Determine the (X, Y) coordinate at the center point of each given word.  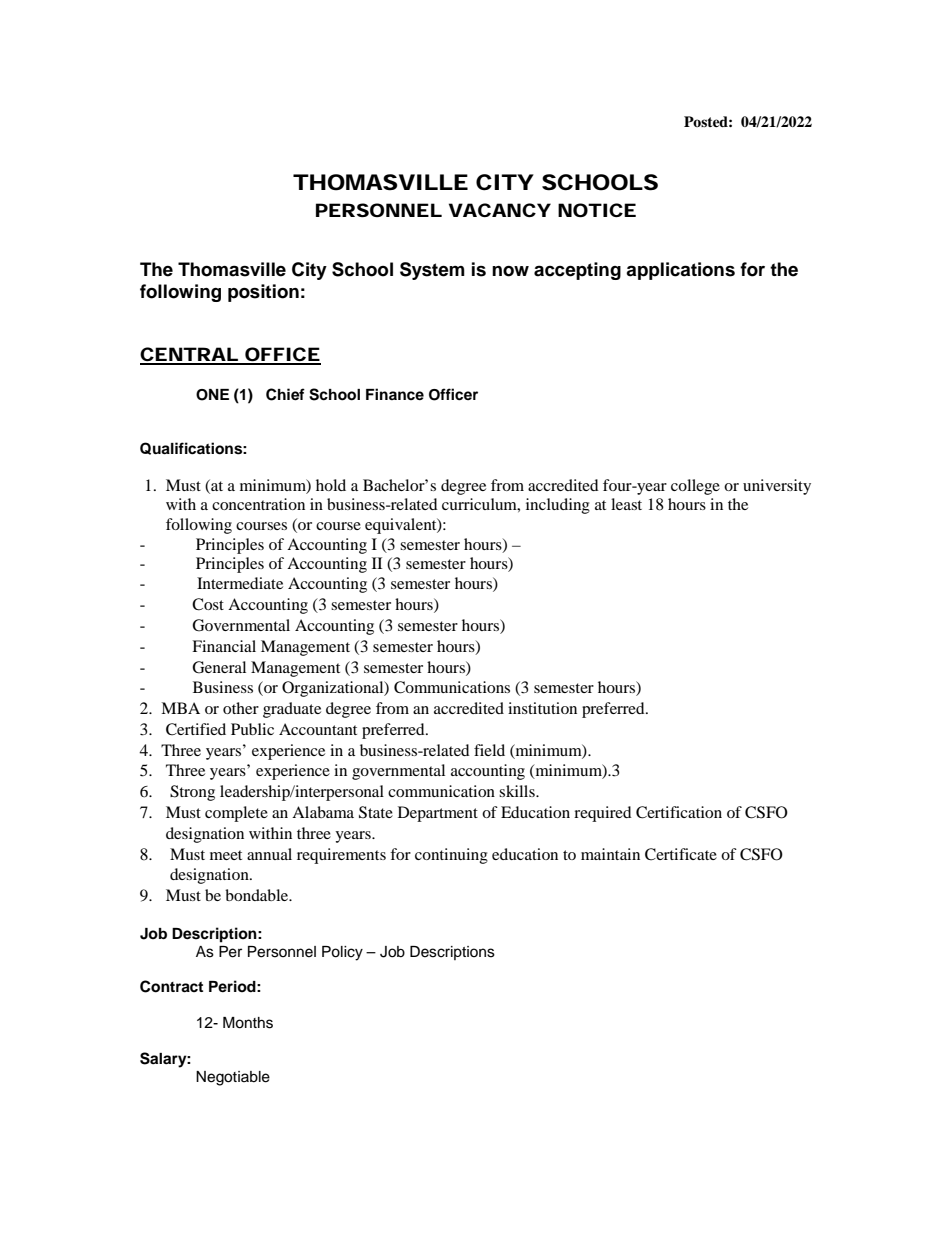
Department (438, 814)
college (695, 487)
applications (680, 271)
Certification (679, 812)
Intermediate (240, 583)
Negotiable (233, 1078)
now (510, 271)
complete (236, 814)
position (263, 293)
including (558, 506)
